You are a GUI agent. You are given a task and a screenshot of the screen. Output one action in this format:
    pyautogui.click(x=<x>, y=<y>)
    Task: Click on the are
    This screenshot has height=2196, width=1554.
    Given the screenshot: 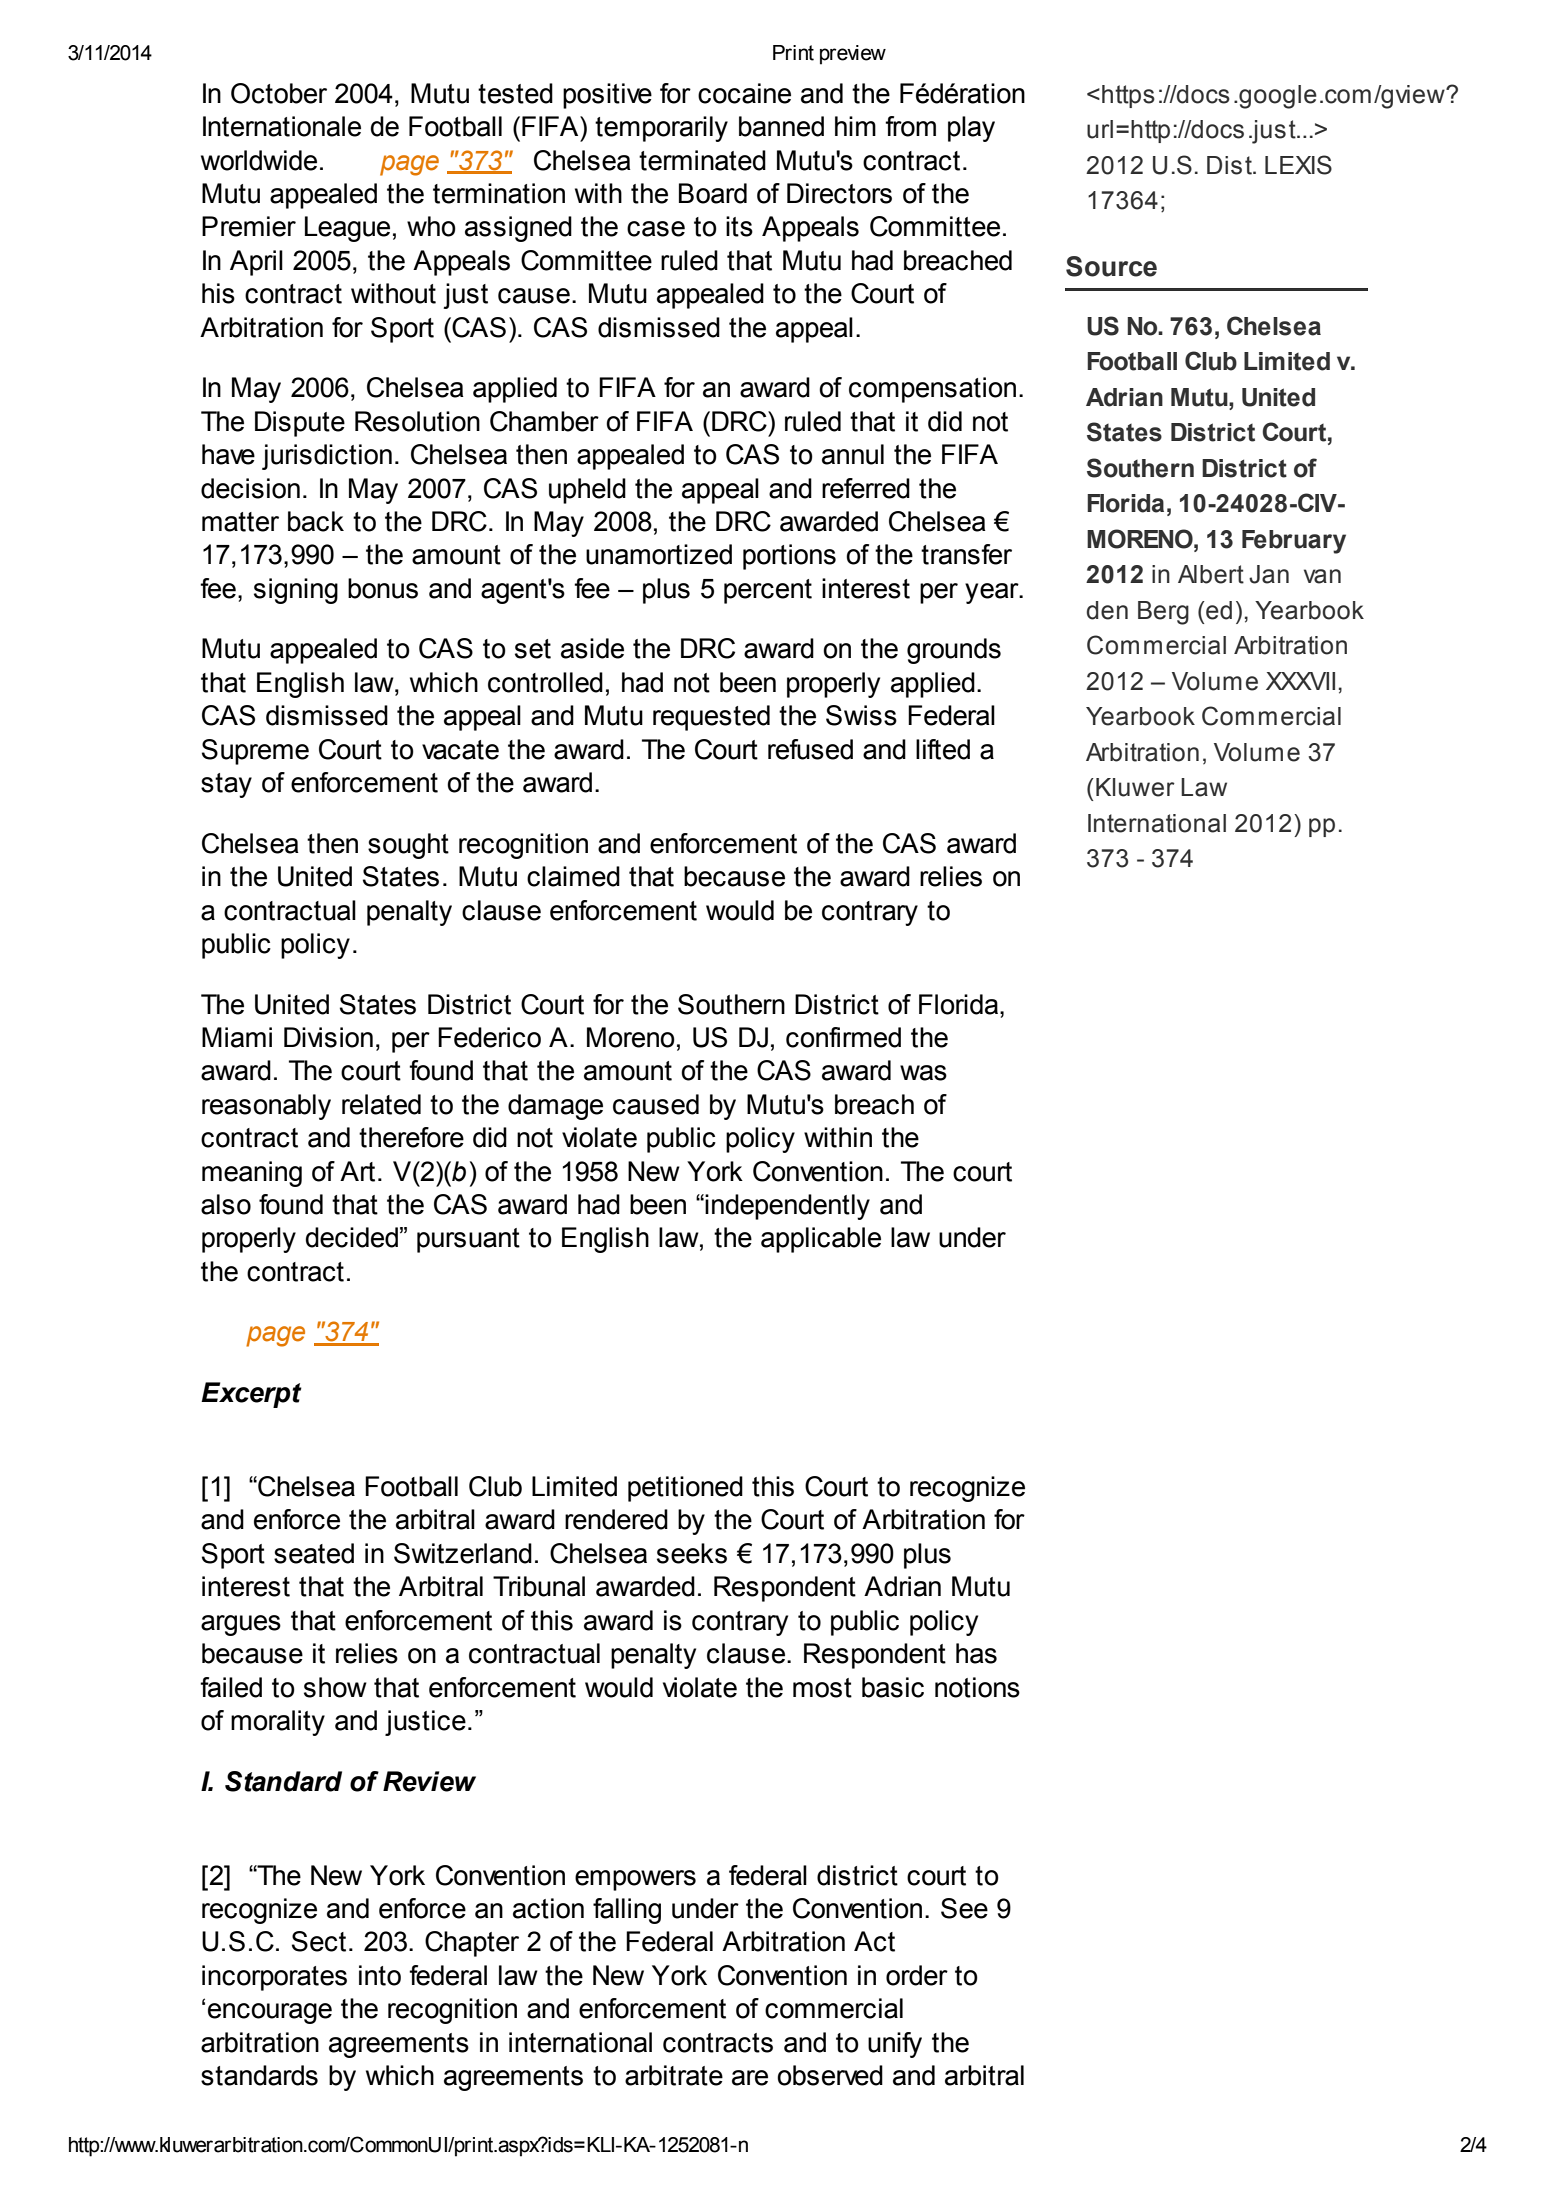 What is the action you would take?
    pyautogui.click(x=750, y=2078)
